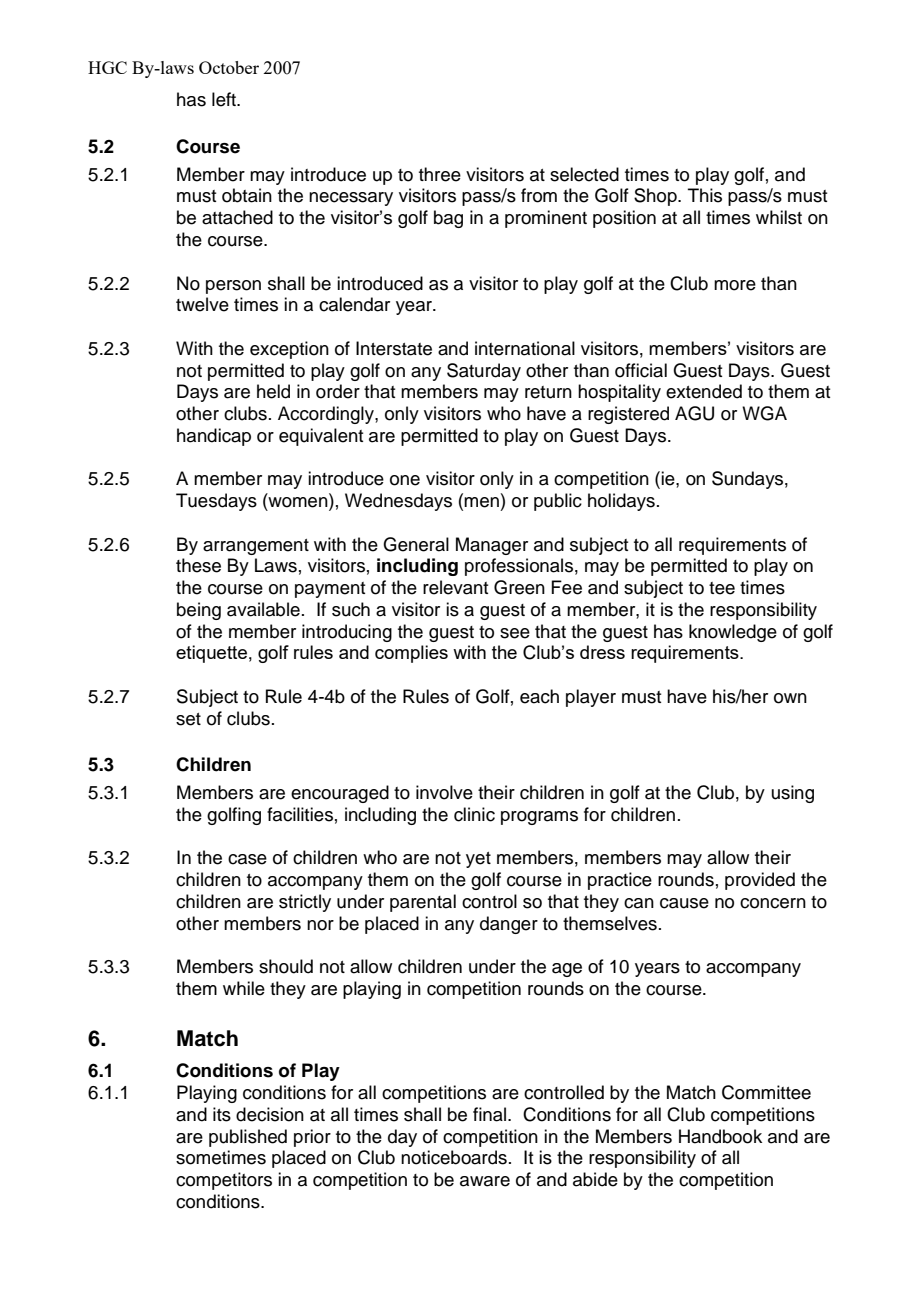 Image resolution: width=924 pixels, height=1308 pixels. I want to click on published, so click(248, 1138).
